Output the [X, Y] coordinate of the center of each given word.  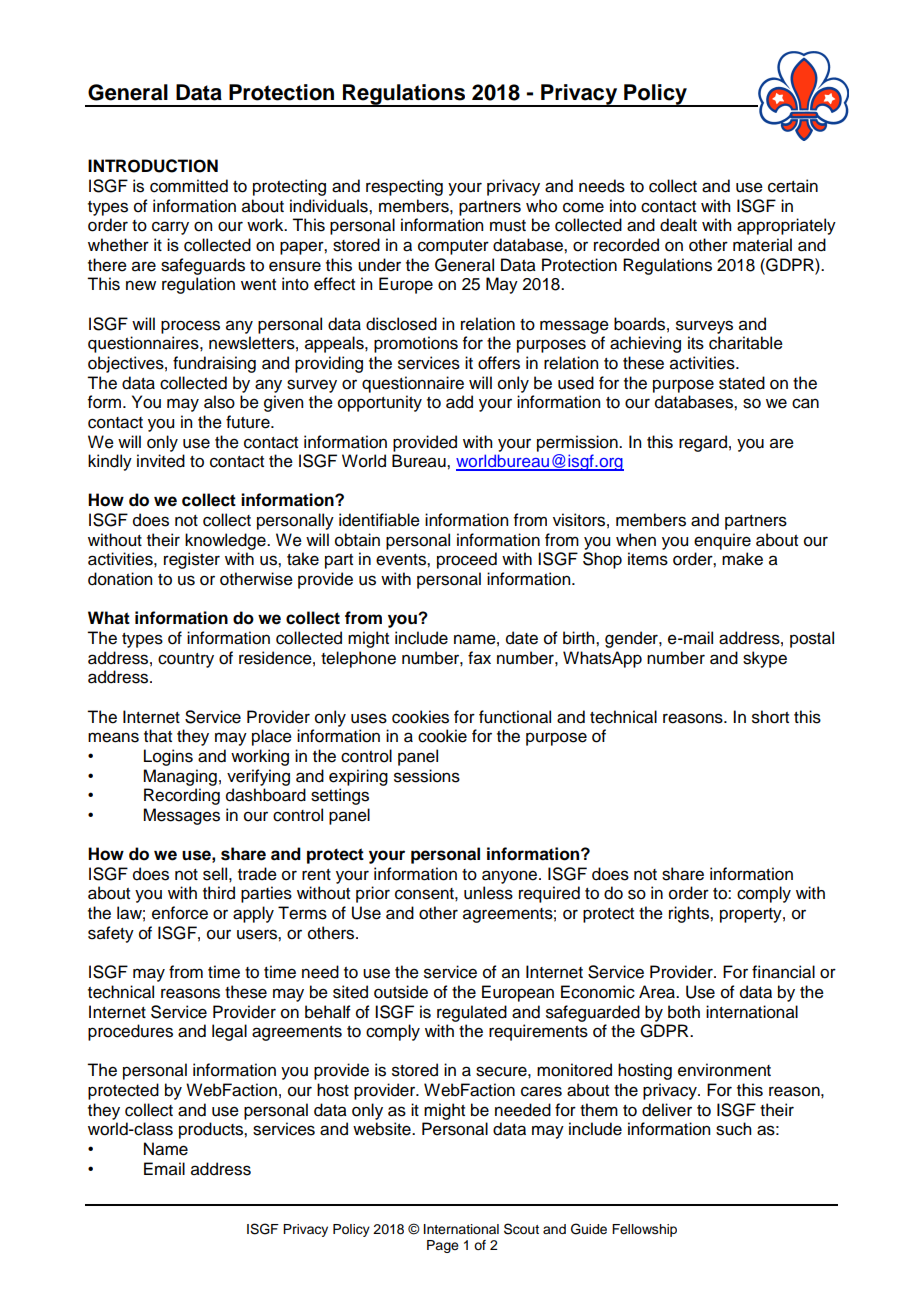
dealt [678, 225]
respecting [404, 187]
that [158, 736]
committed [189, 186]
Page [443, 1246]
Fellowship [644, 1230]
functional [515, 717]
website [383, 1129]
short [770, 717]
